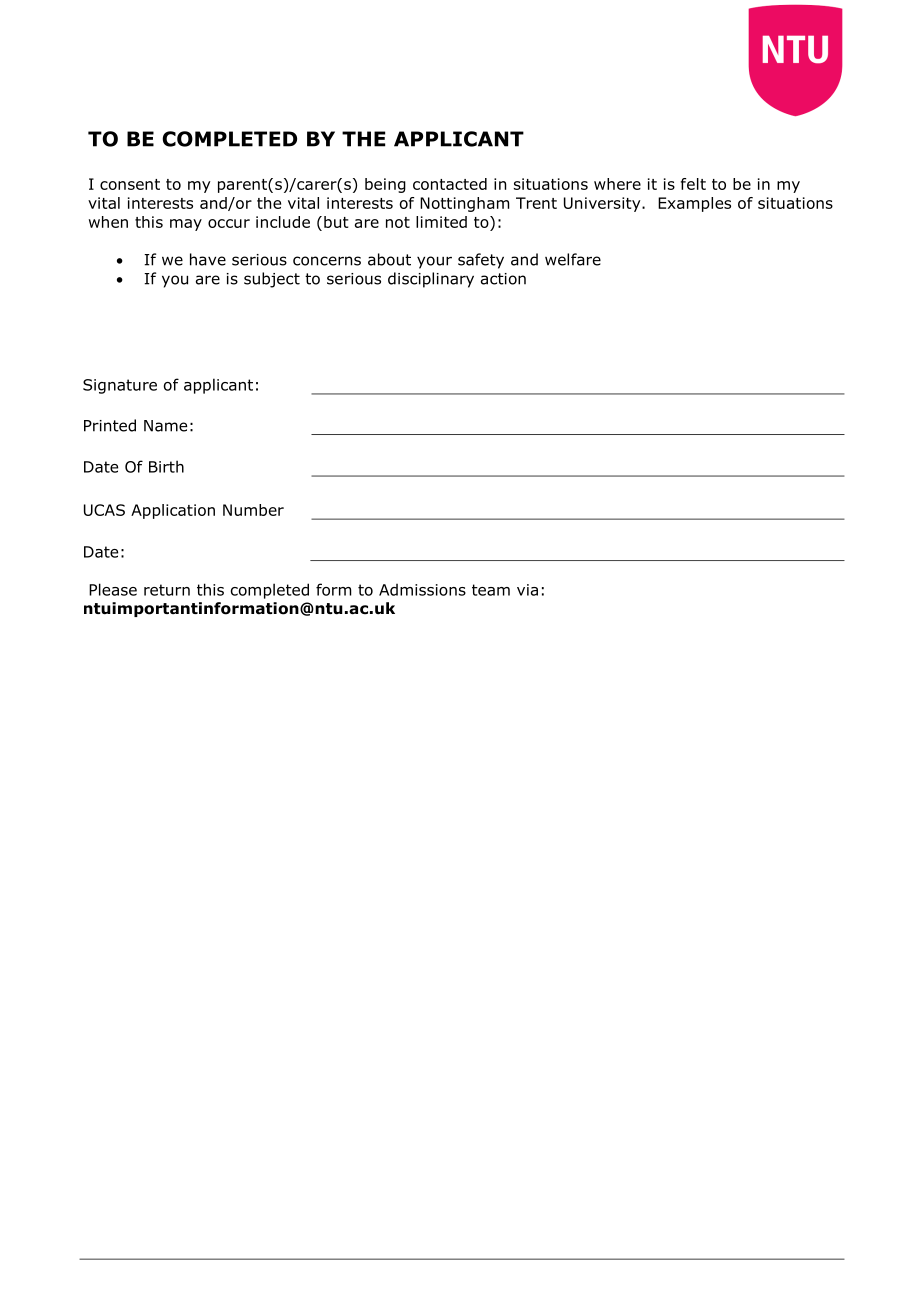  I want to click on via, so click(527, 590).
